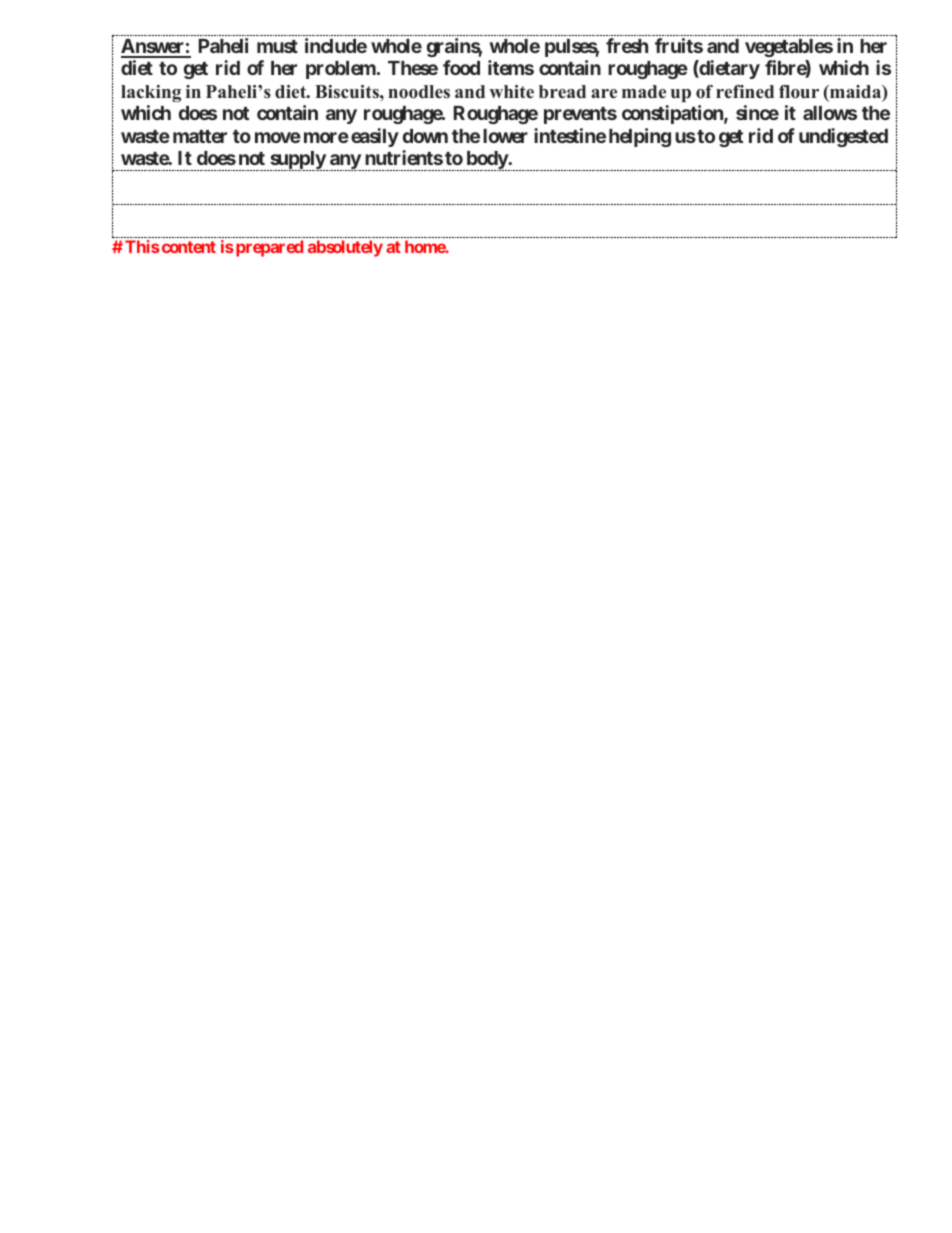 The height and width of the screenshot is (1233, 952). Describe the element at coordinates (277, 46) in the screenshot. I see `must` at that location.
